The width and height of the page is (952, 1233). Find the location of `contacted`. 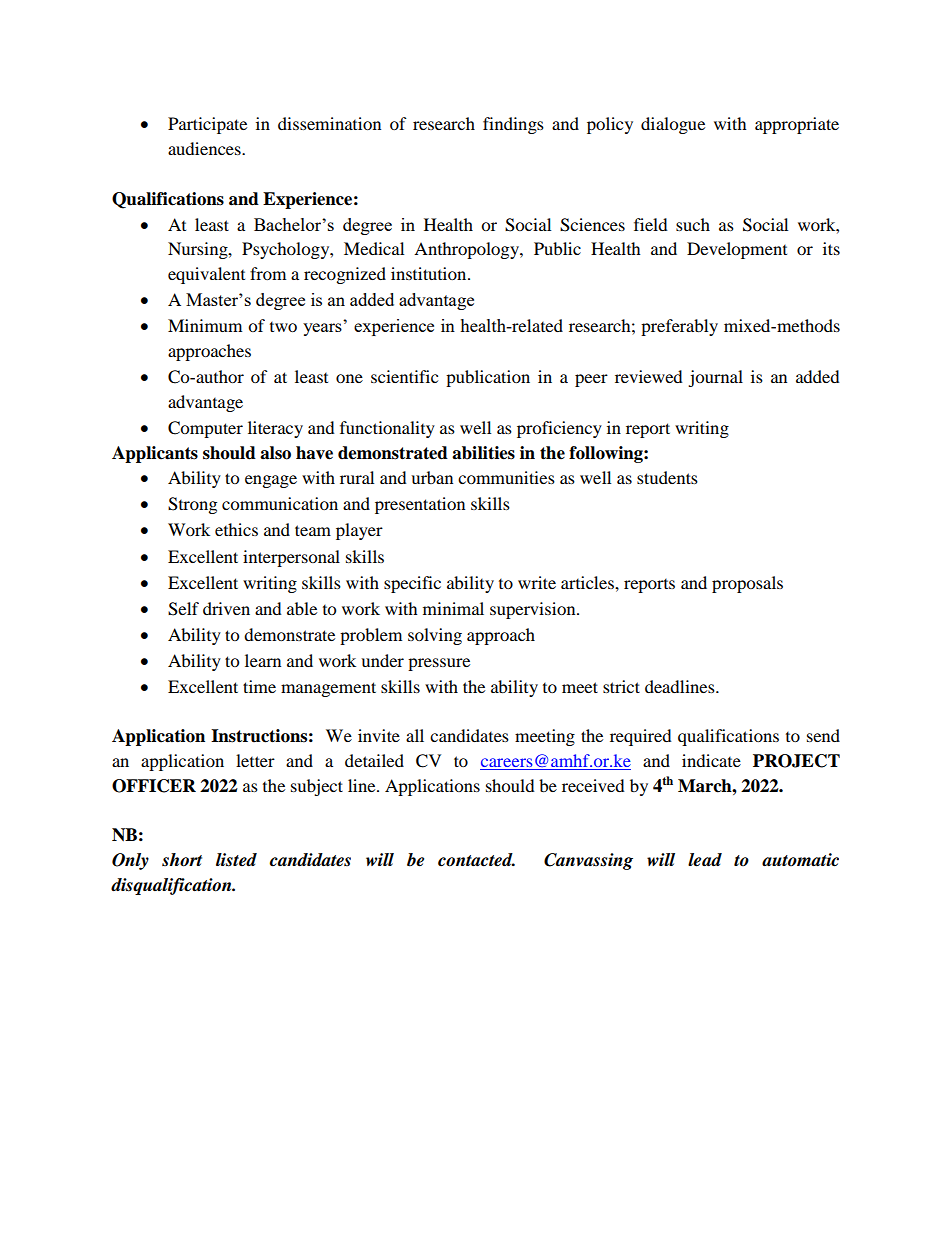

contacted is located at coordinates (476, 860).
